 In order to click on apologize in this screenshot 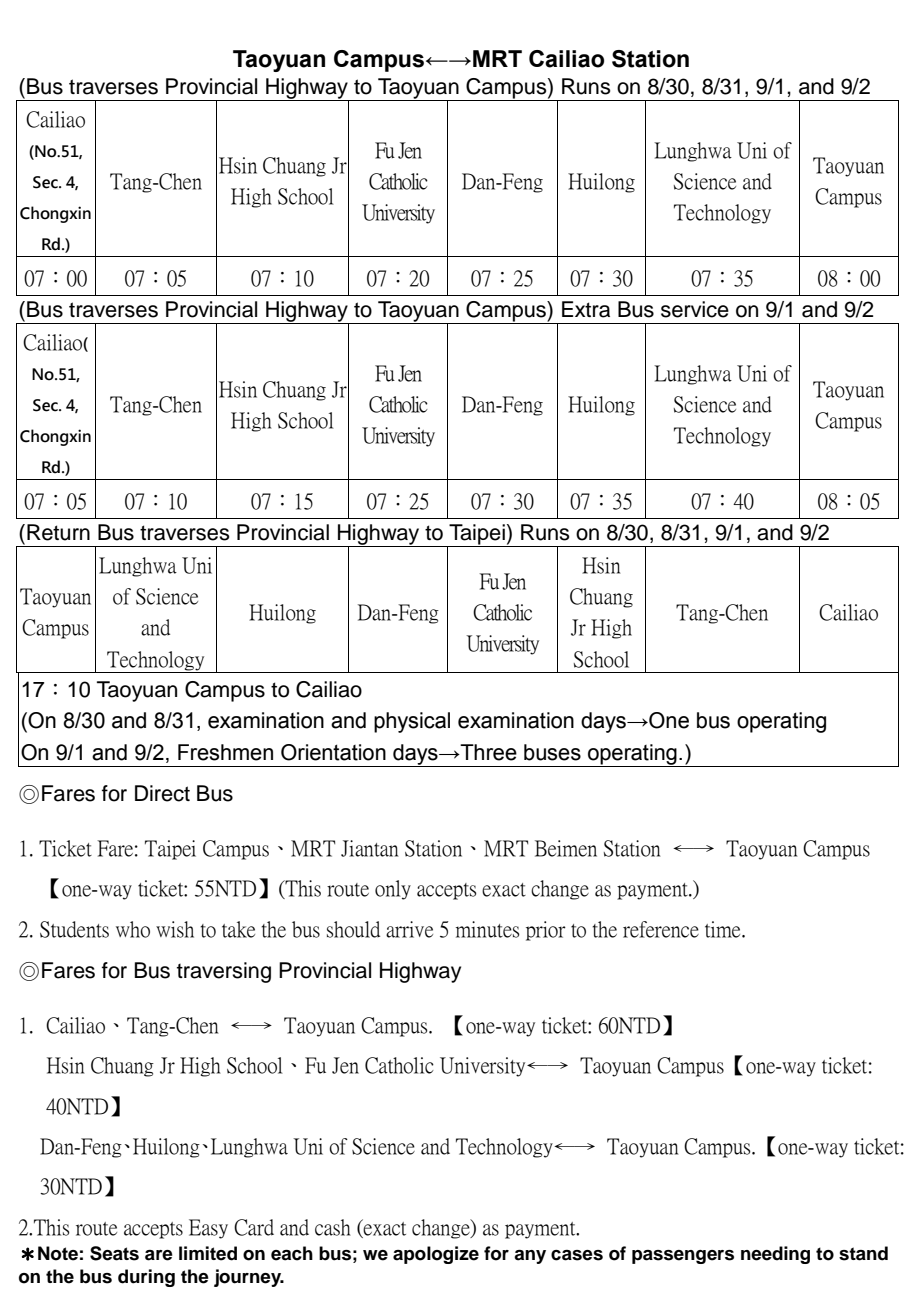, I will do `click(436, 1255)`.
